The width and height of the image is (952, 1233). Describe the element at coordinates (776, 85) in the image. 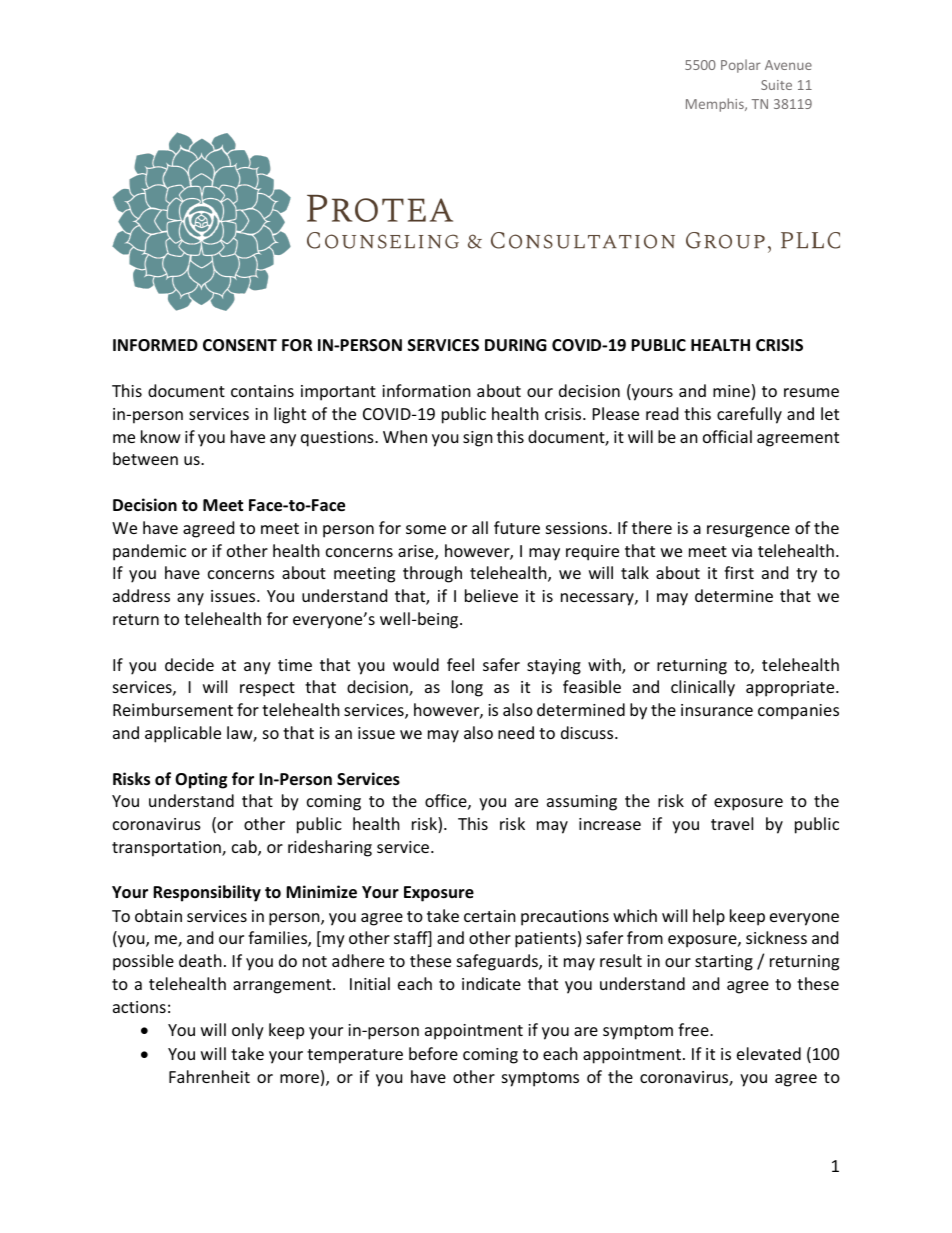

I see `Suite` at that location.
